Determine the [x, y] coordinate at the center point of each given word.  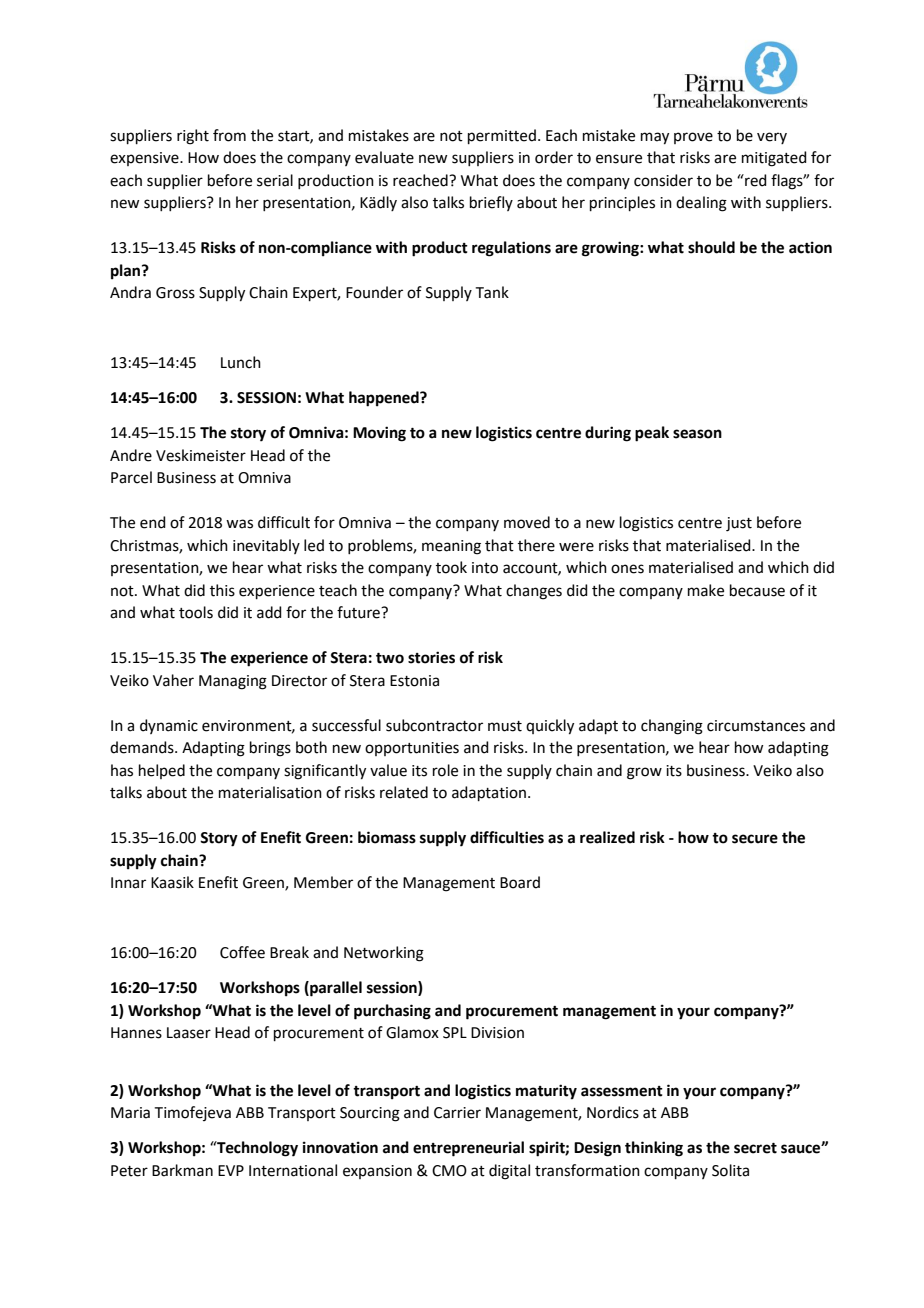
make [706, 590]
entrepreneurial [468, 1149]
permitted [502, 136]
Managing [233, 682]
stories [431, 657]
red [755, 180]
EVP [231, 1170]
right [193, 137]
